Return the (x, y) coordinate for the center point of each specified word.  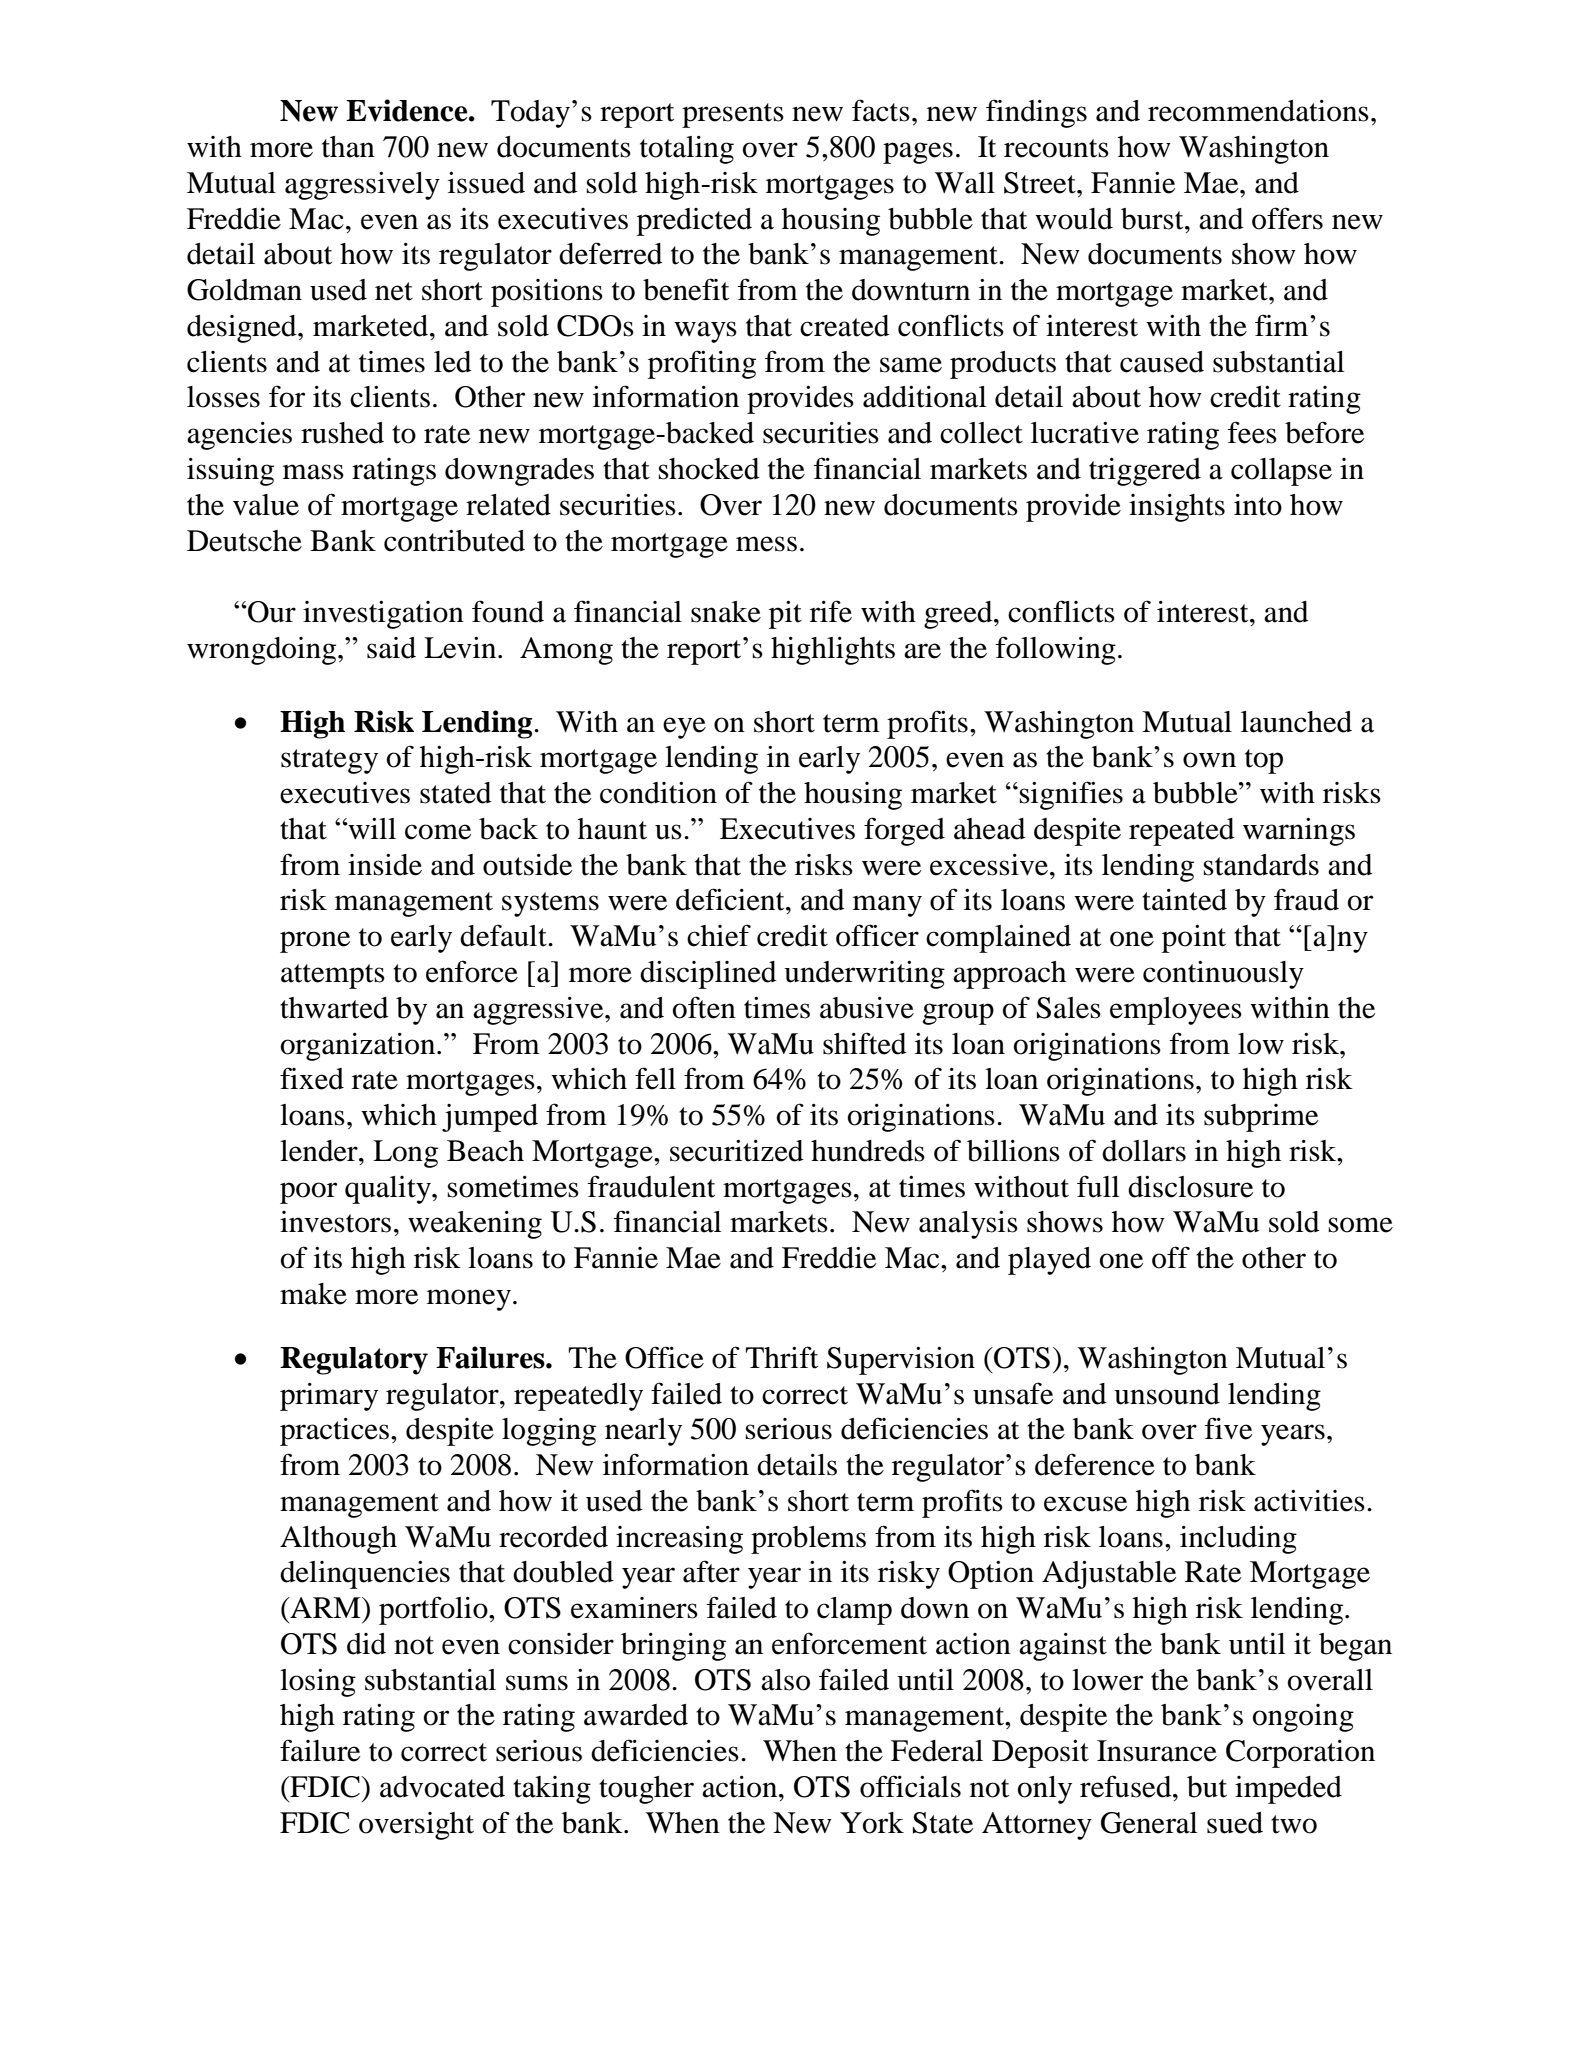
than (348, 147)
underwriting (864, 975)
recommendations (1258, 111)
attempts (333, 976)
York (872, 1823)
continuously (1223, 975)
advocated (442, 1787)
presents (733, 115)
